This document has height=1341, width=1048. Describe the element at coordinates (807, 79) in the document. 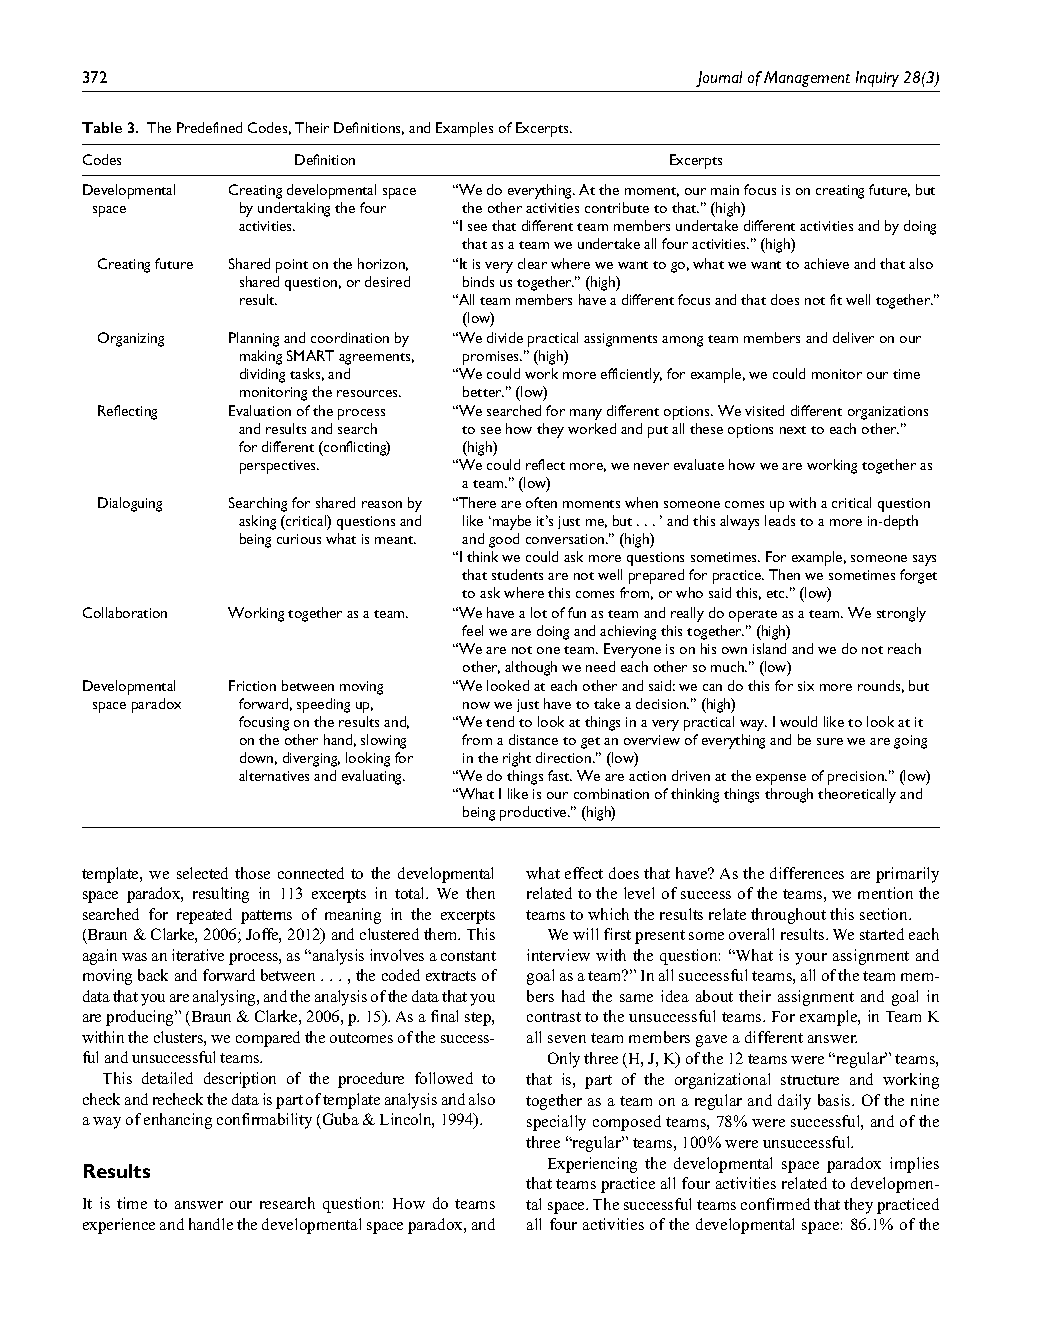

I see `Management` at that location.
